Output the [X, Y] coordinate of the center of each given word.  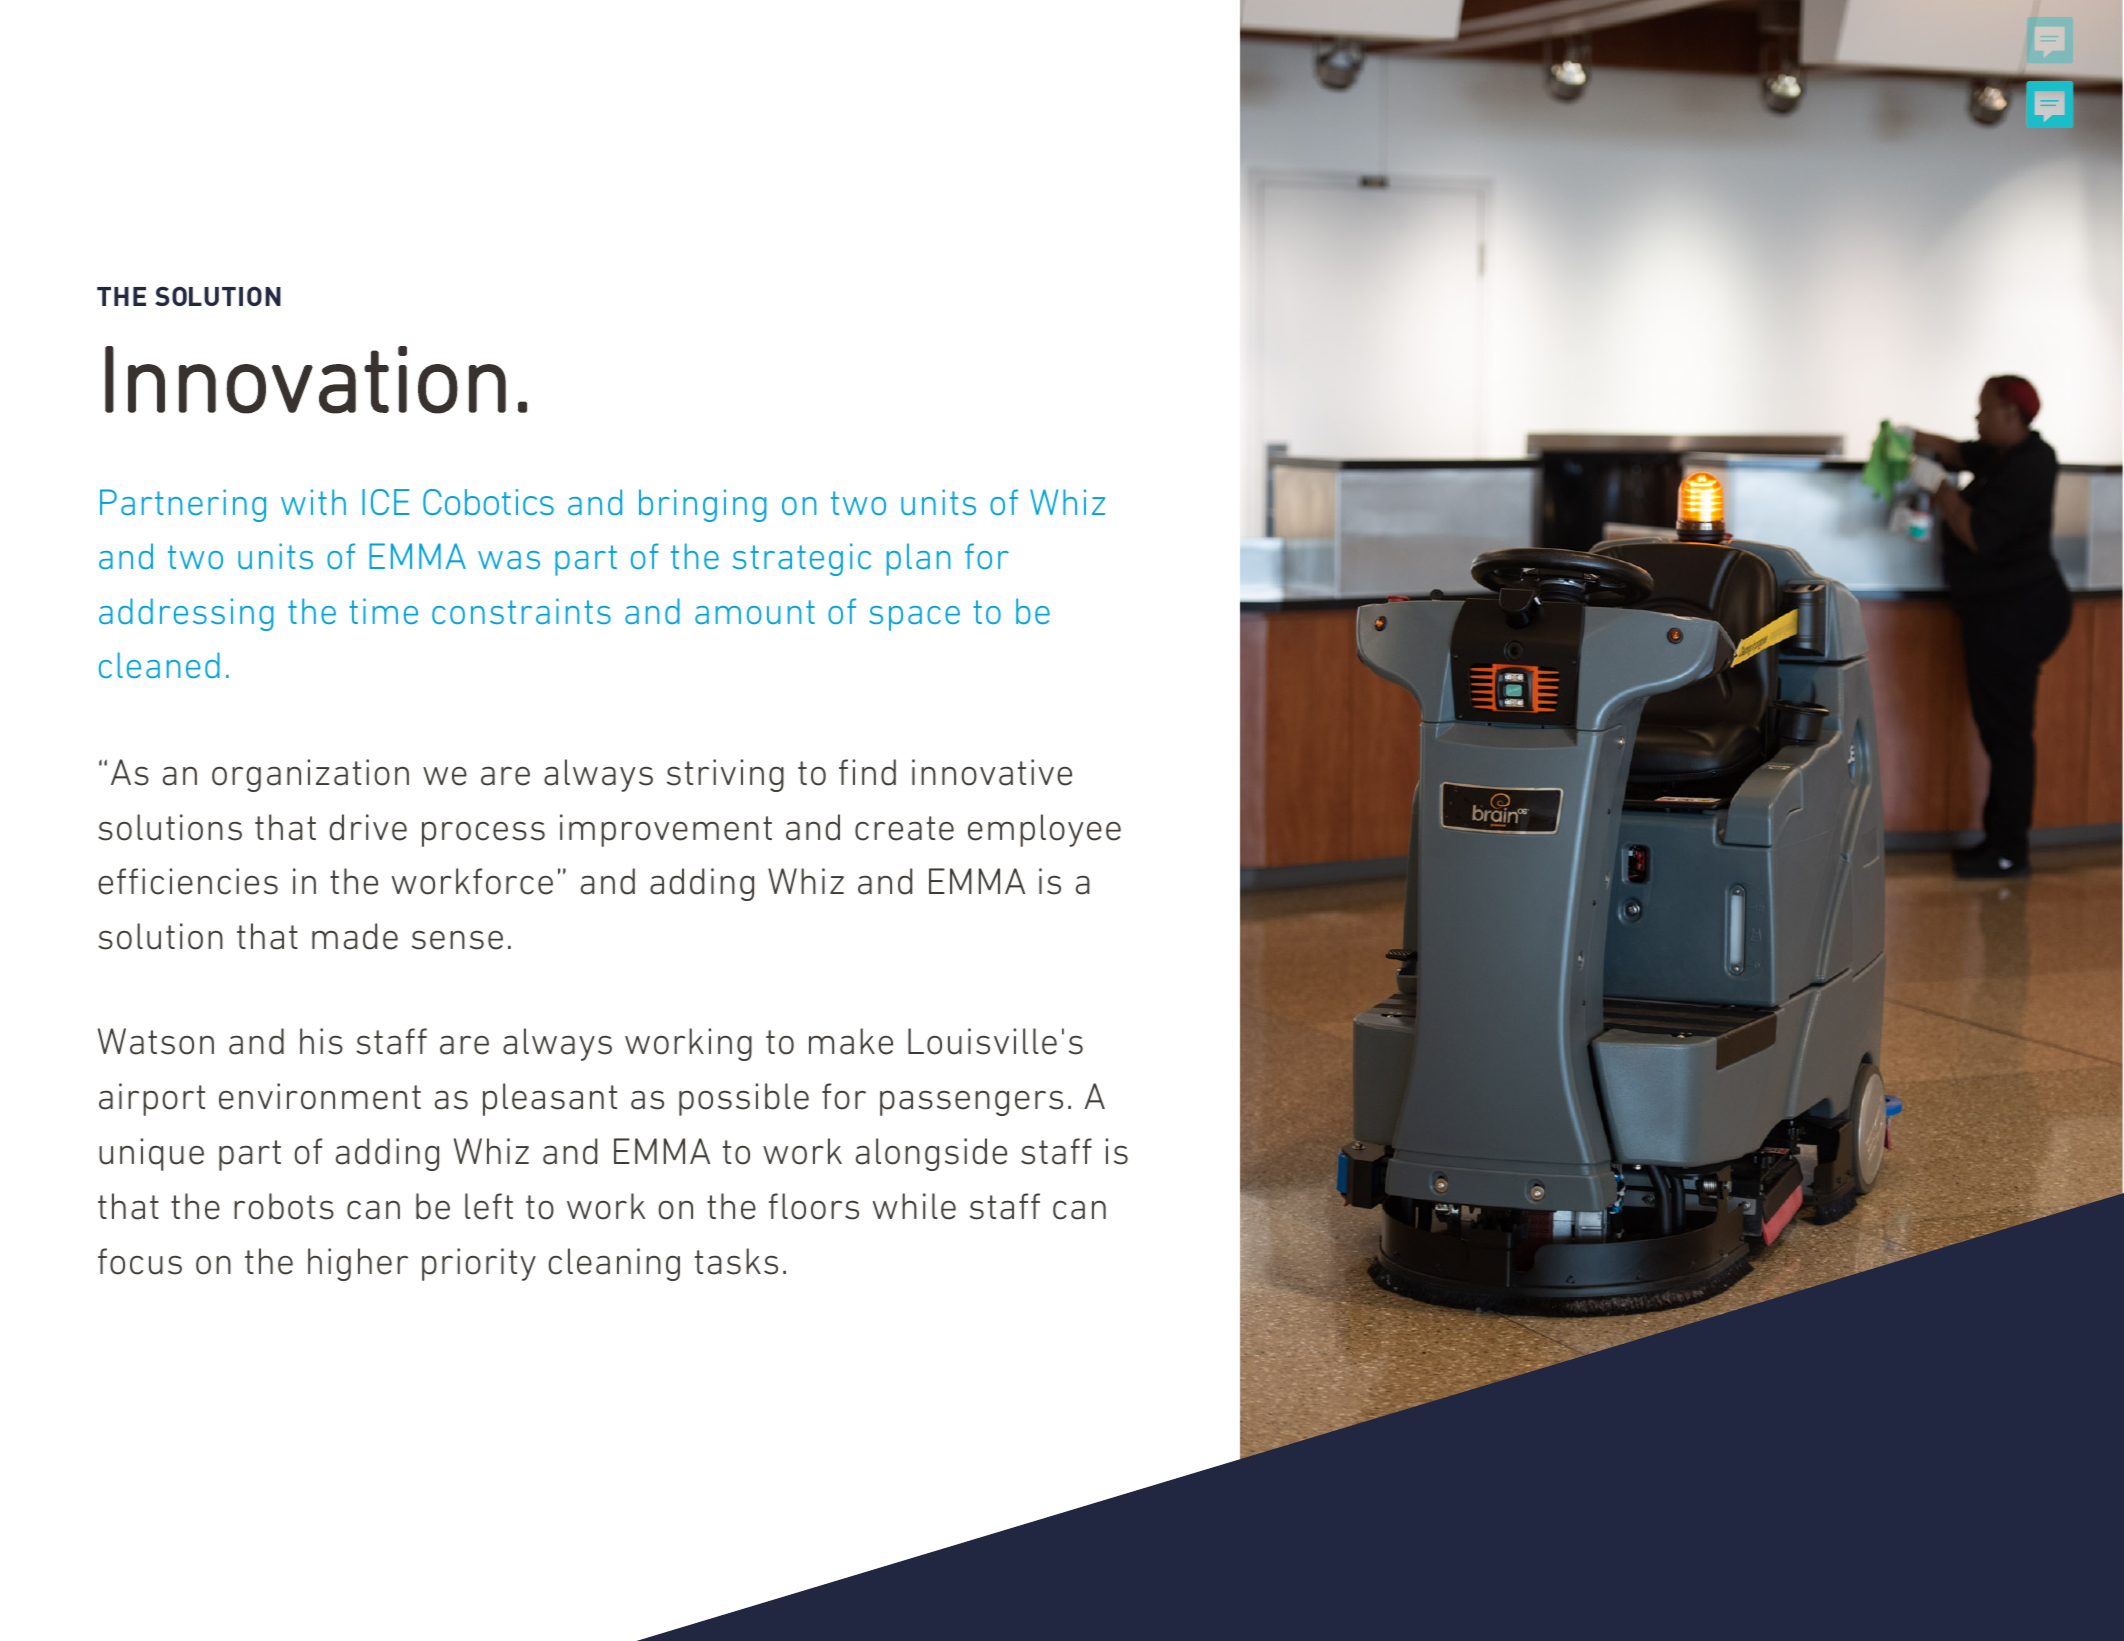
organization [310, 775]
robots [284, 1206]
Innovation [305, 380]
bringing [703, 505]
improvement [666, 830]
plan [918, 559]
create [904, 828]
